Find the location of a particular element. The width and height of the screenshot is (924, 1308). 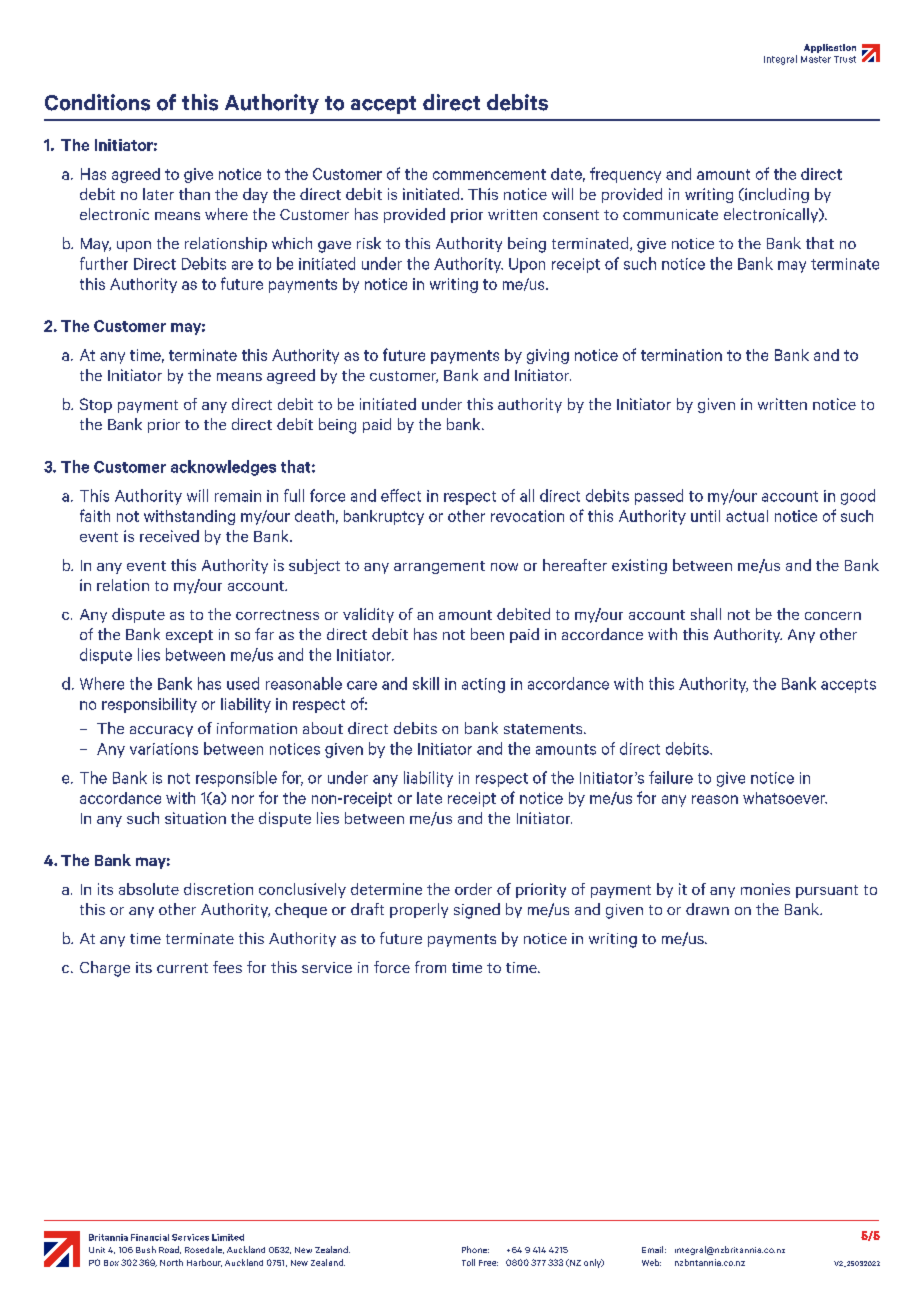

situation is located at coordinates (195, 818).
